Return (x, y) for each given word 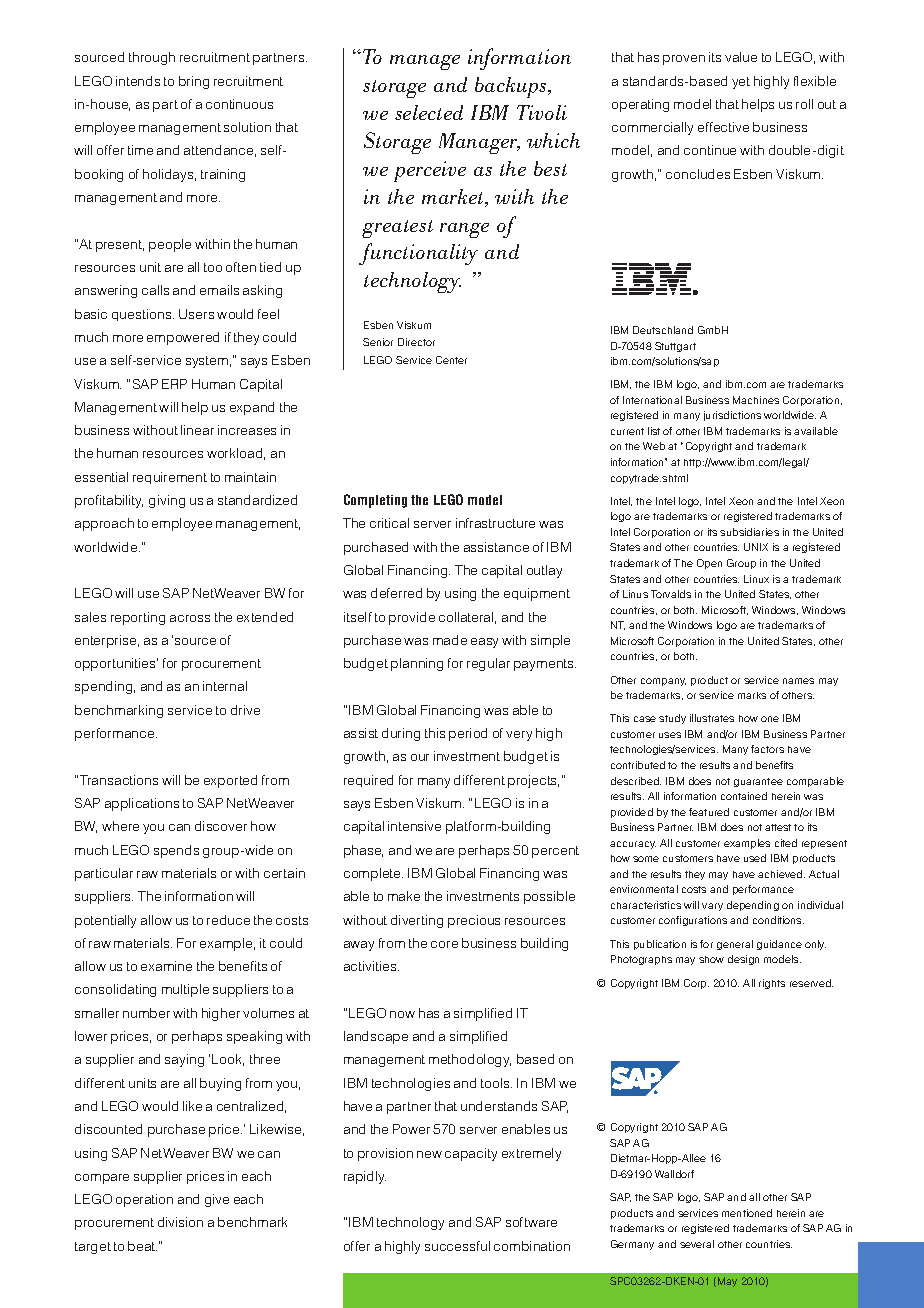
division (180, 1222)
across (190, 618)
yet (741, 83)
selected (429, 112)
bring (194, 82)
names (798, 681)
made (450, 640)
